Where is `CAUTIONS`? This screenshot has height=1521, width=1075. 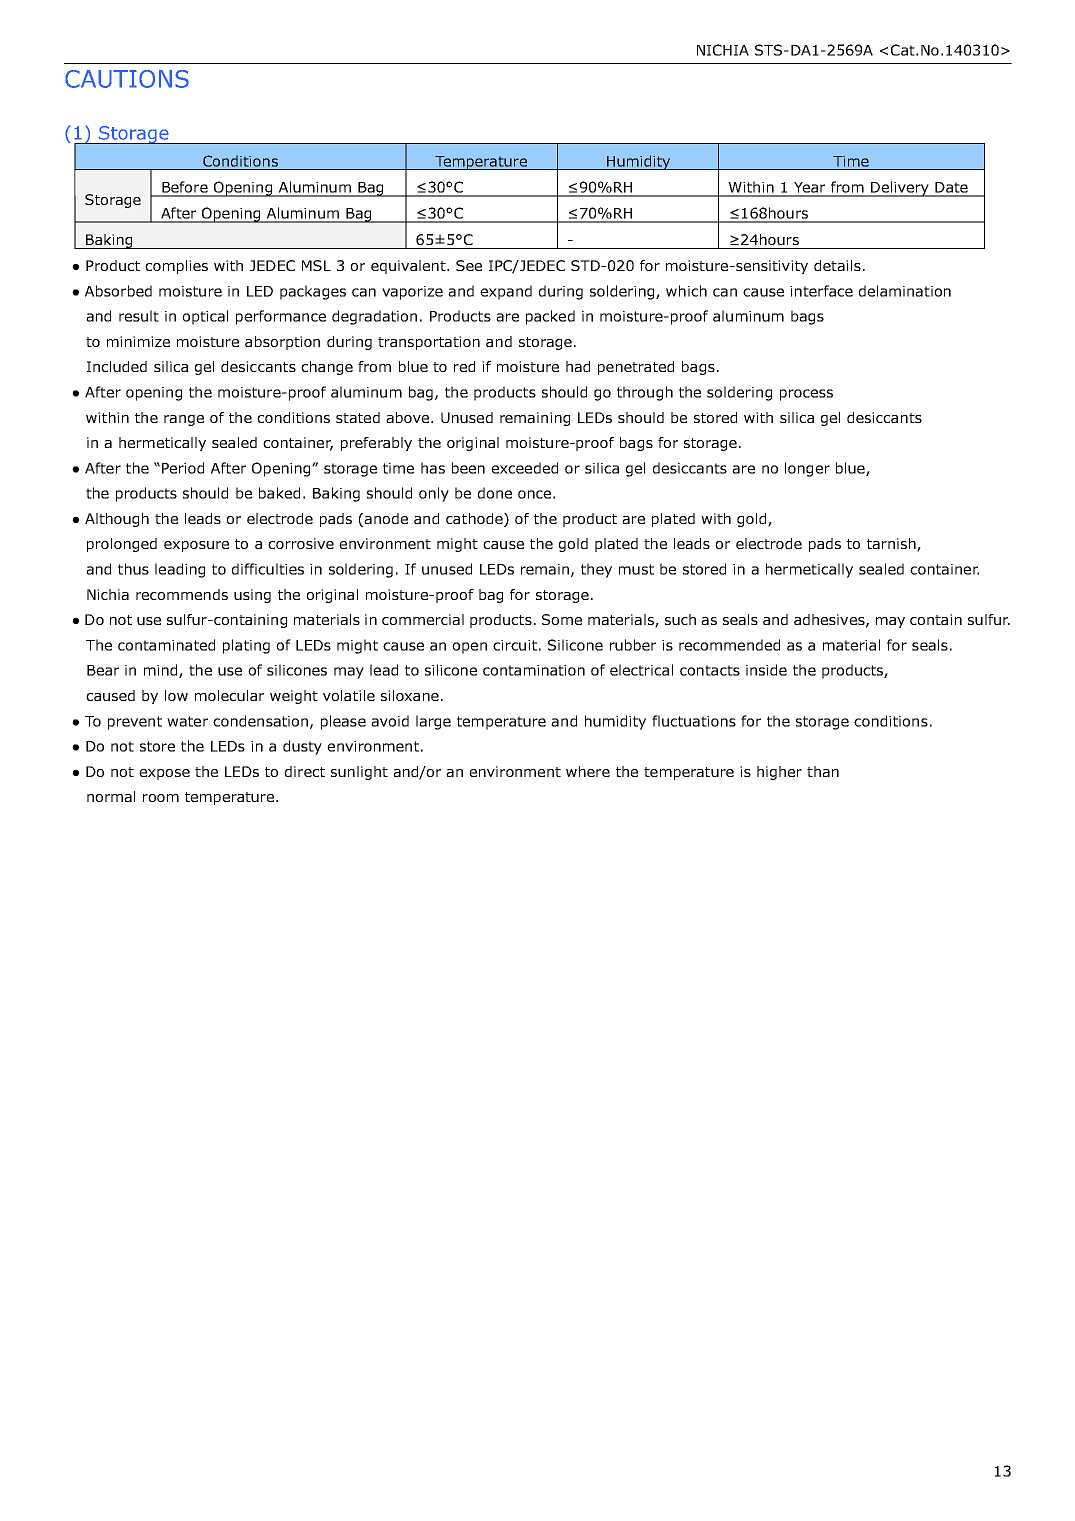
CAUTIONS is located at coordinates (127, 79).
